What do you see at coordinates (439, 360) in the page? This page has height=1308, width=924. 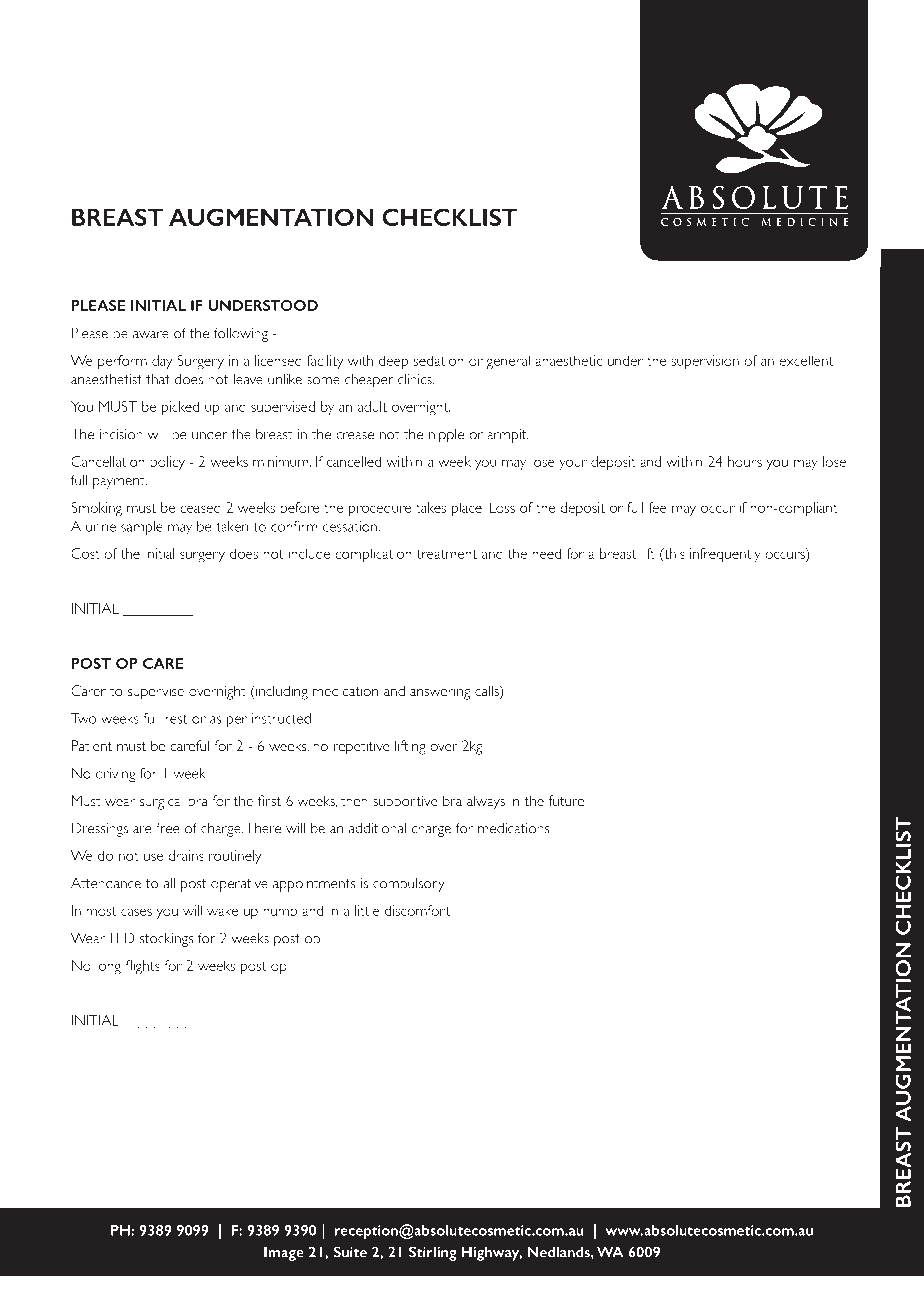 I see `sedation` at bounding box center [439, 360].
